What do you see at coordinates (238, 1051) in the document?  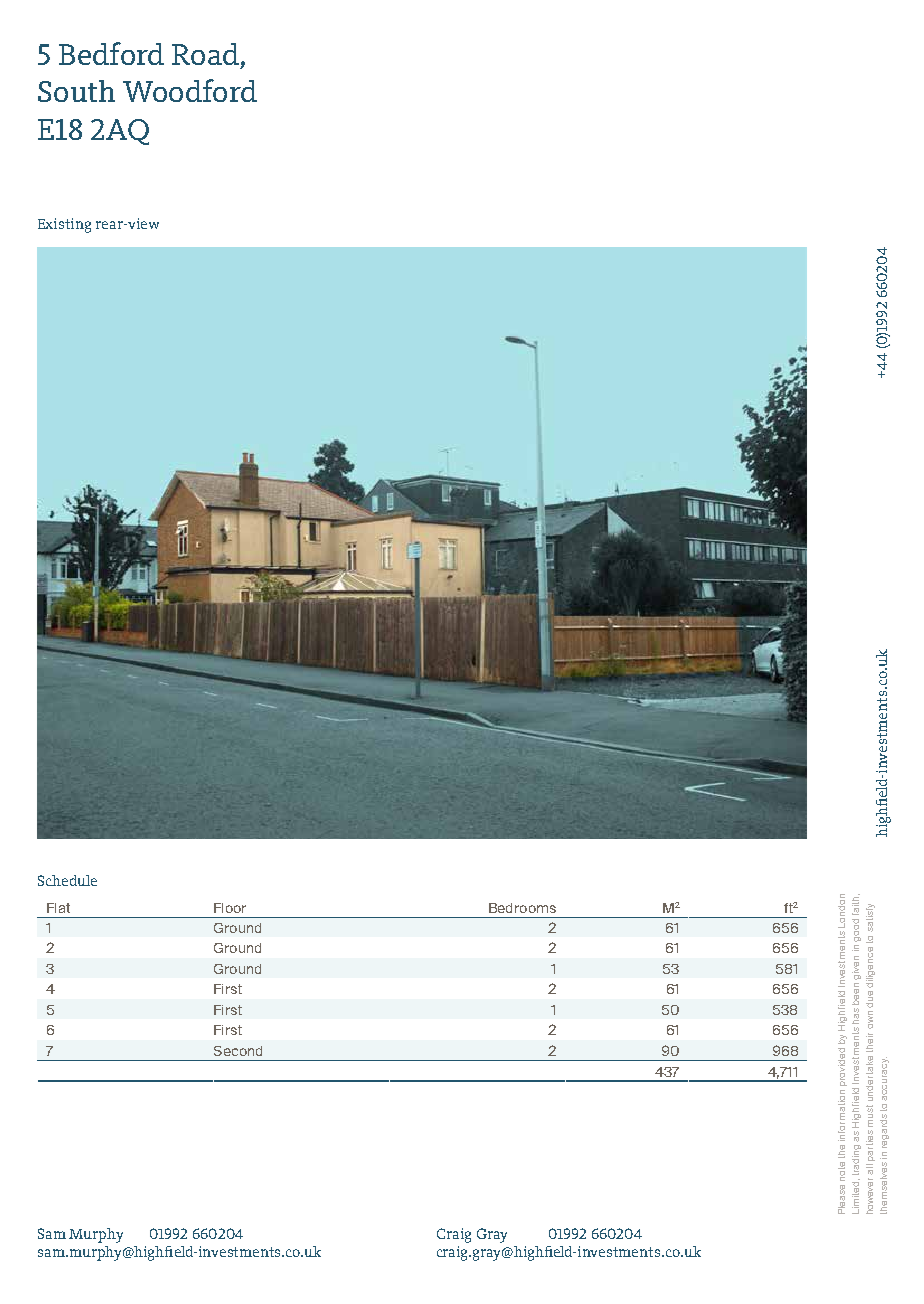 I see `Second` at bounding box center [238, 1051].
